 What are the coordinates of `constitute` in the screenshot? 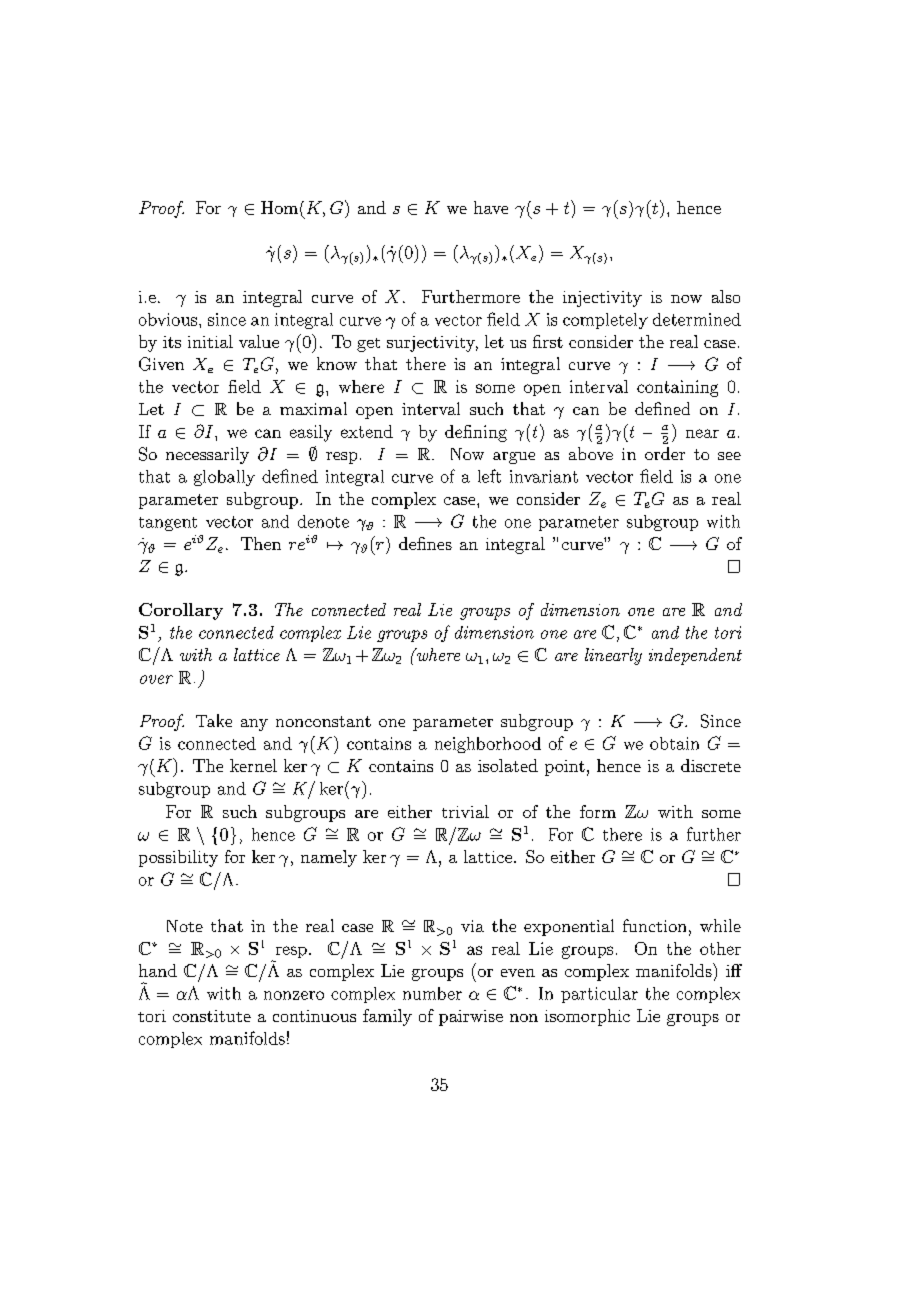 It's located at (212, 1016).
